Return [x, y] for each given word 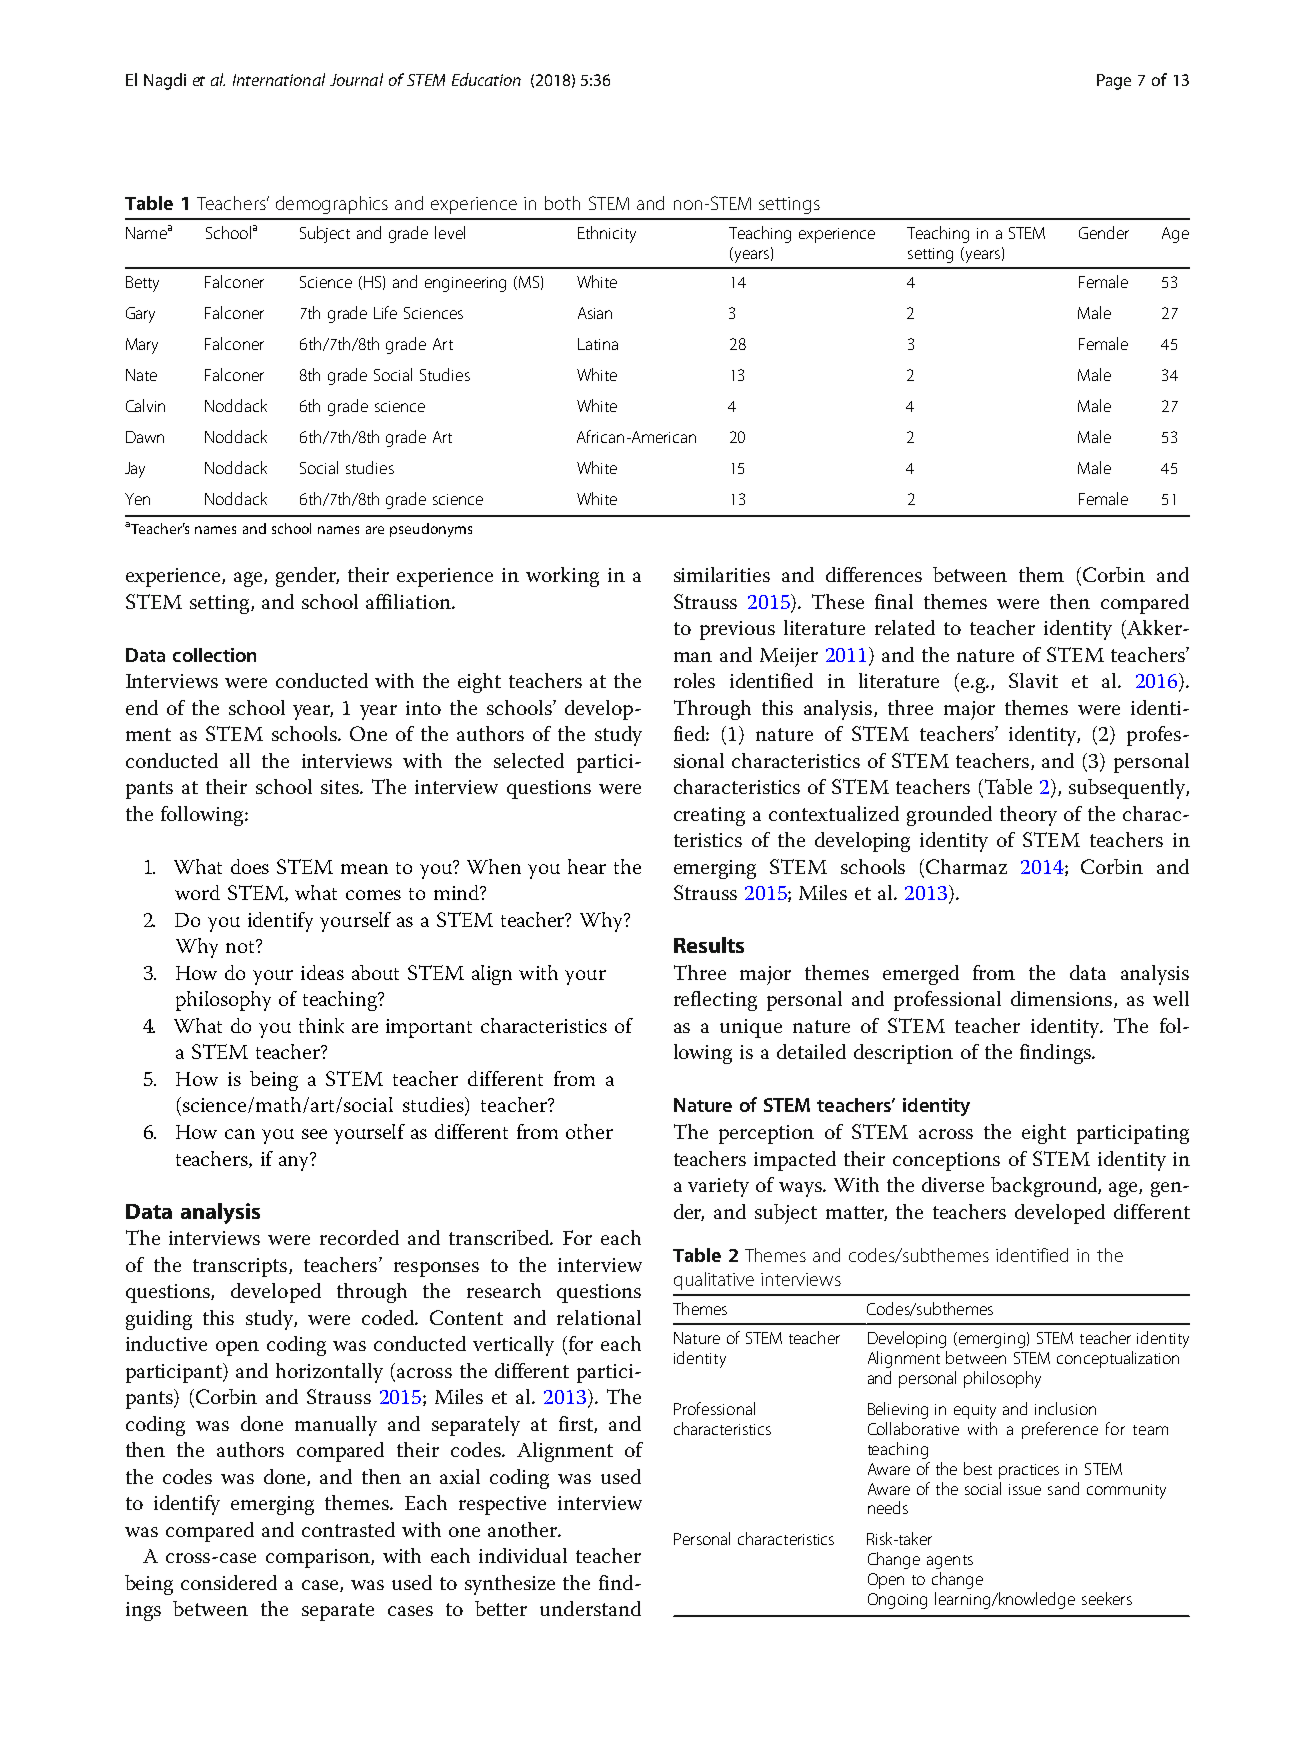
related [905, 627]
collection [214, 655]
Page [1114, 82]
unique [751, 1028]
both [562, 203]
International [279, 79]
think [321, 1025]
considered [229, 1582]
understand [590, 1608]
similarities [722, 574]
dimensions [1063, 999]
